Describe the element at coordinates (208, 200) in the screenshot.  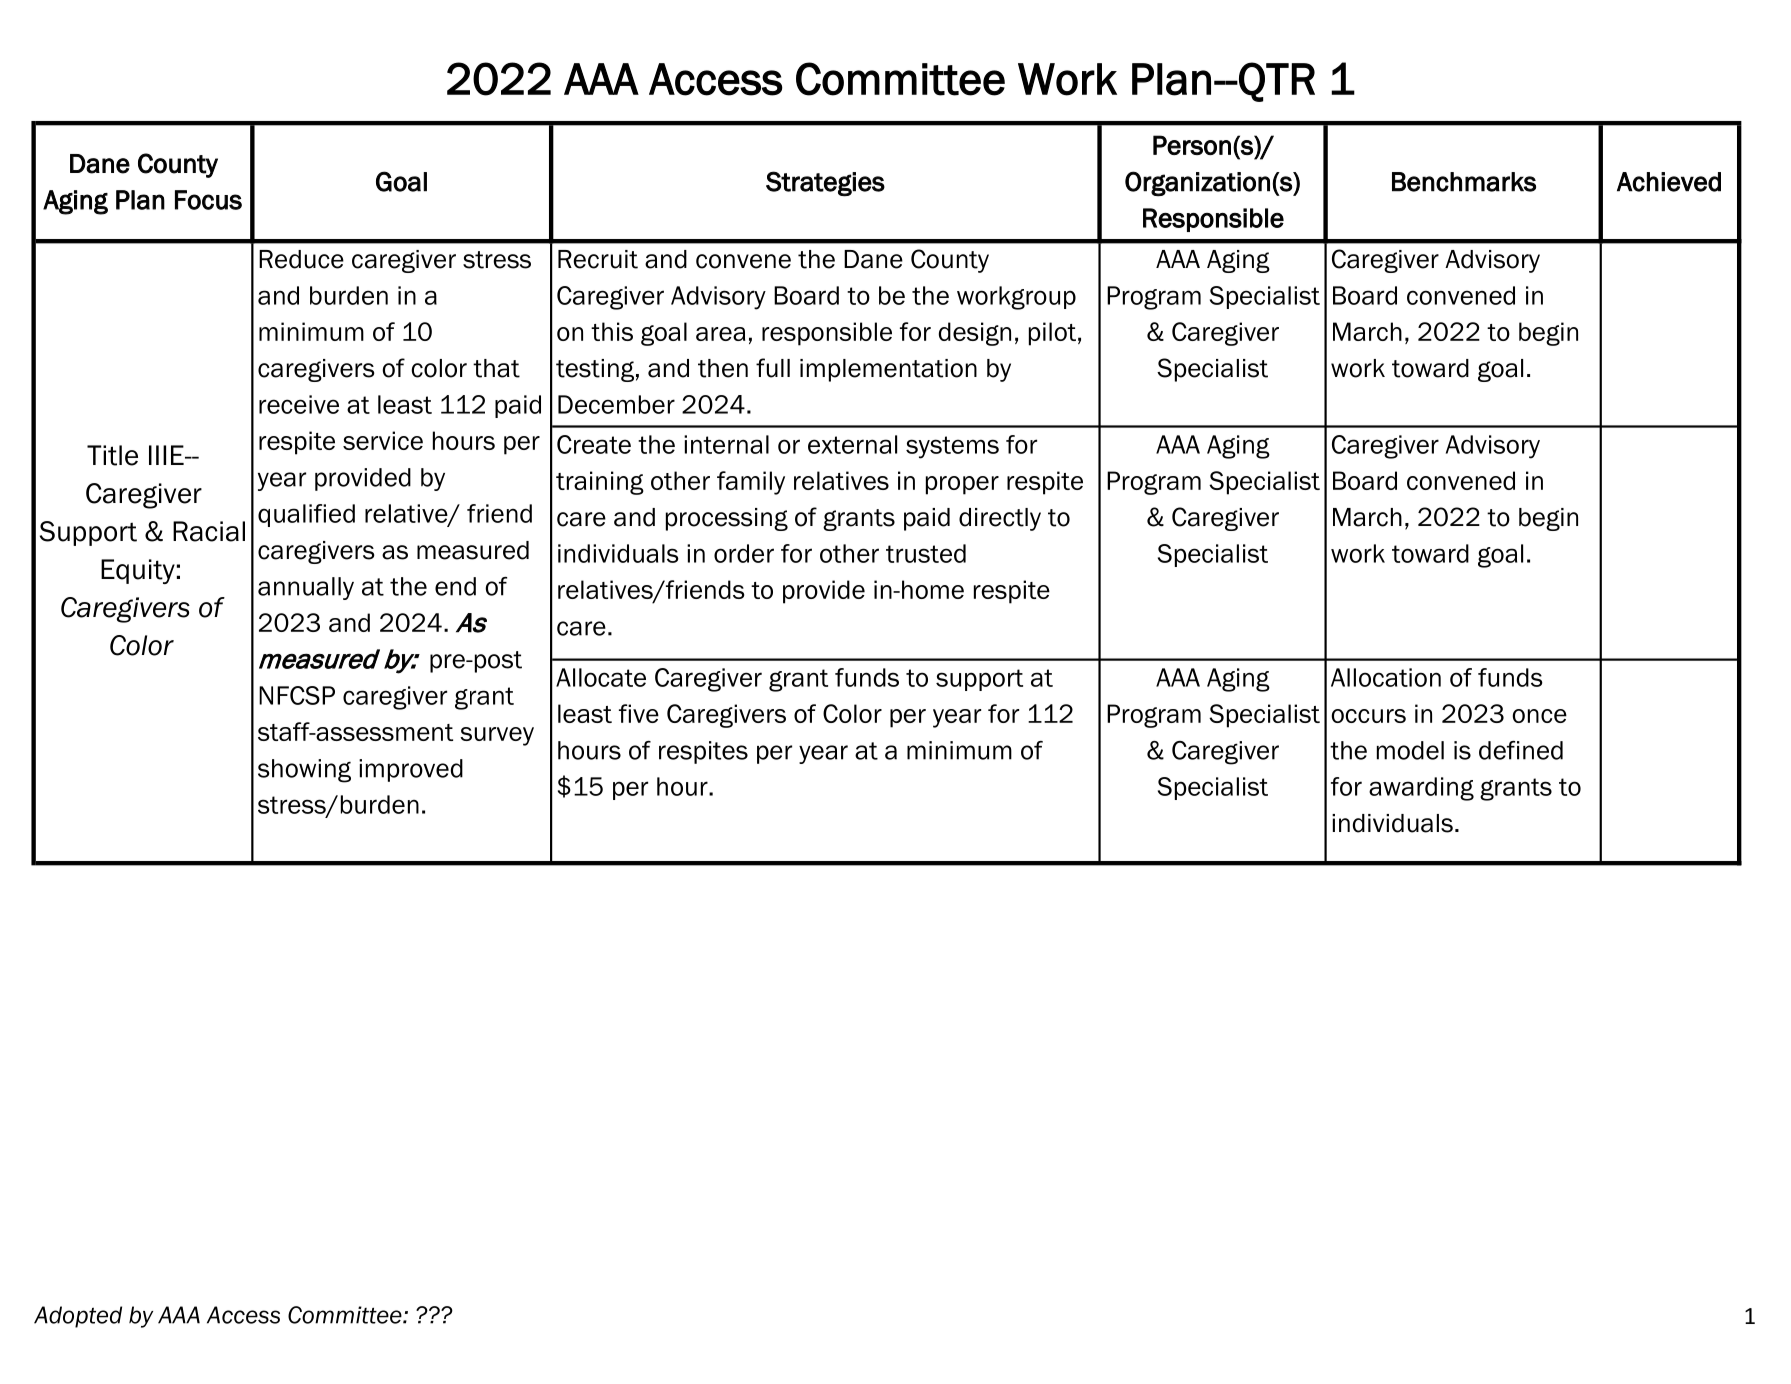
I see `Focus` at that location.
